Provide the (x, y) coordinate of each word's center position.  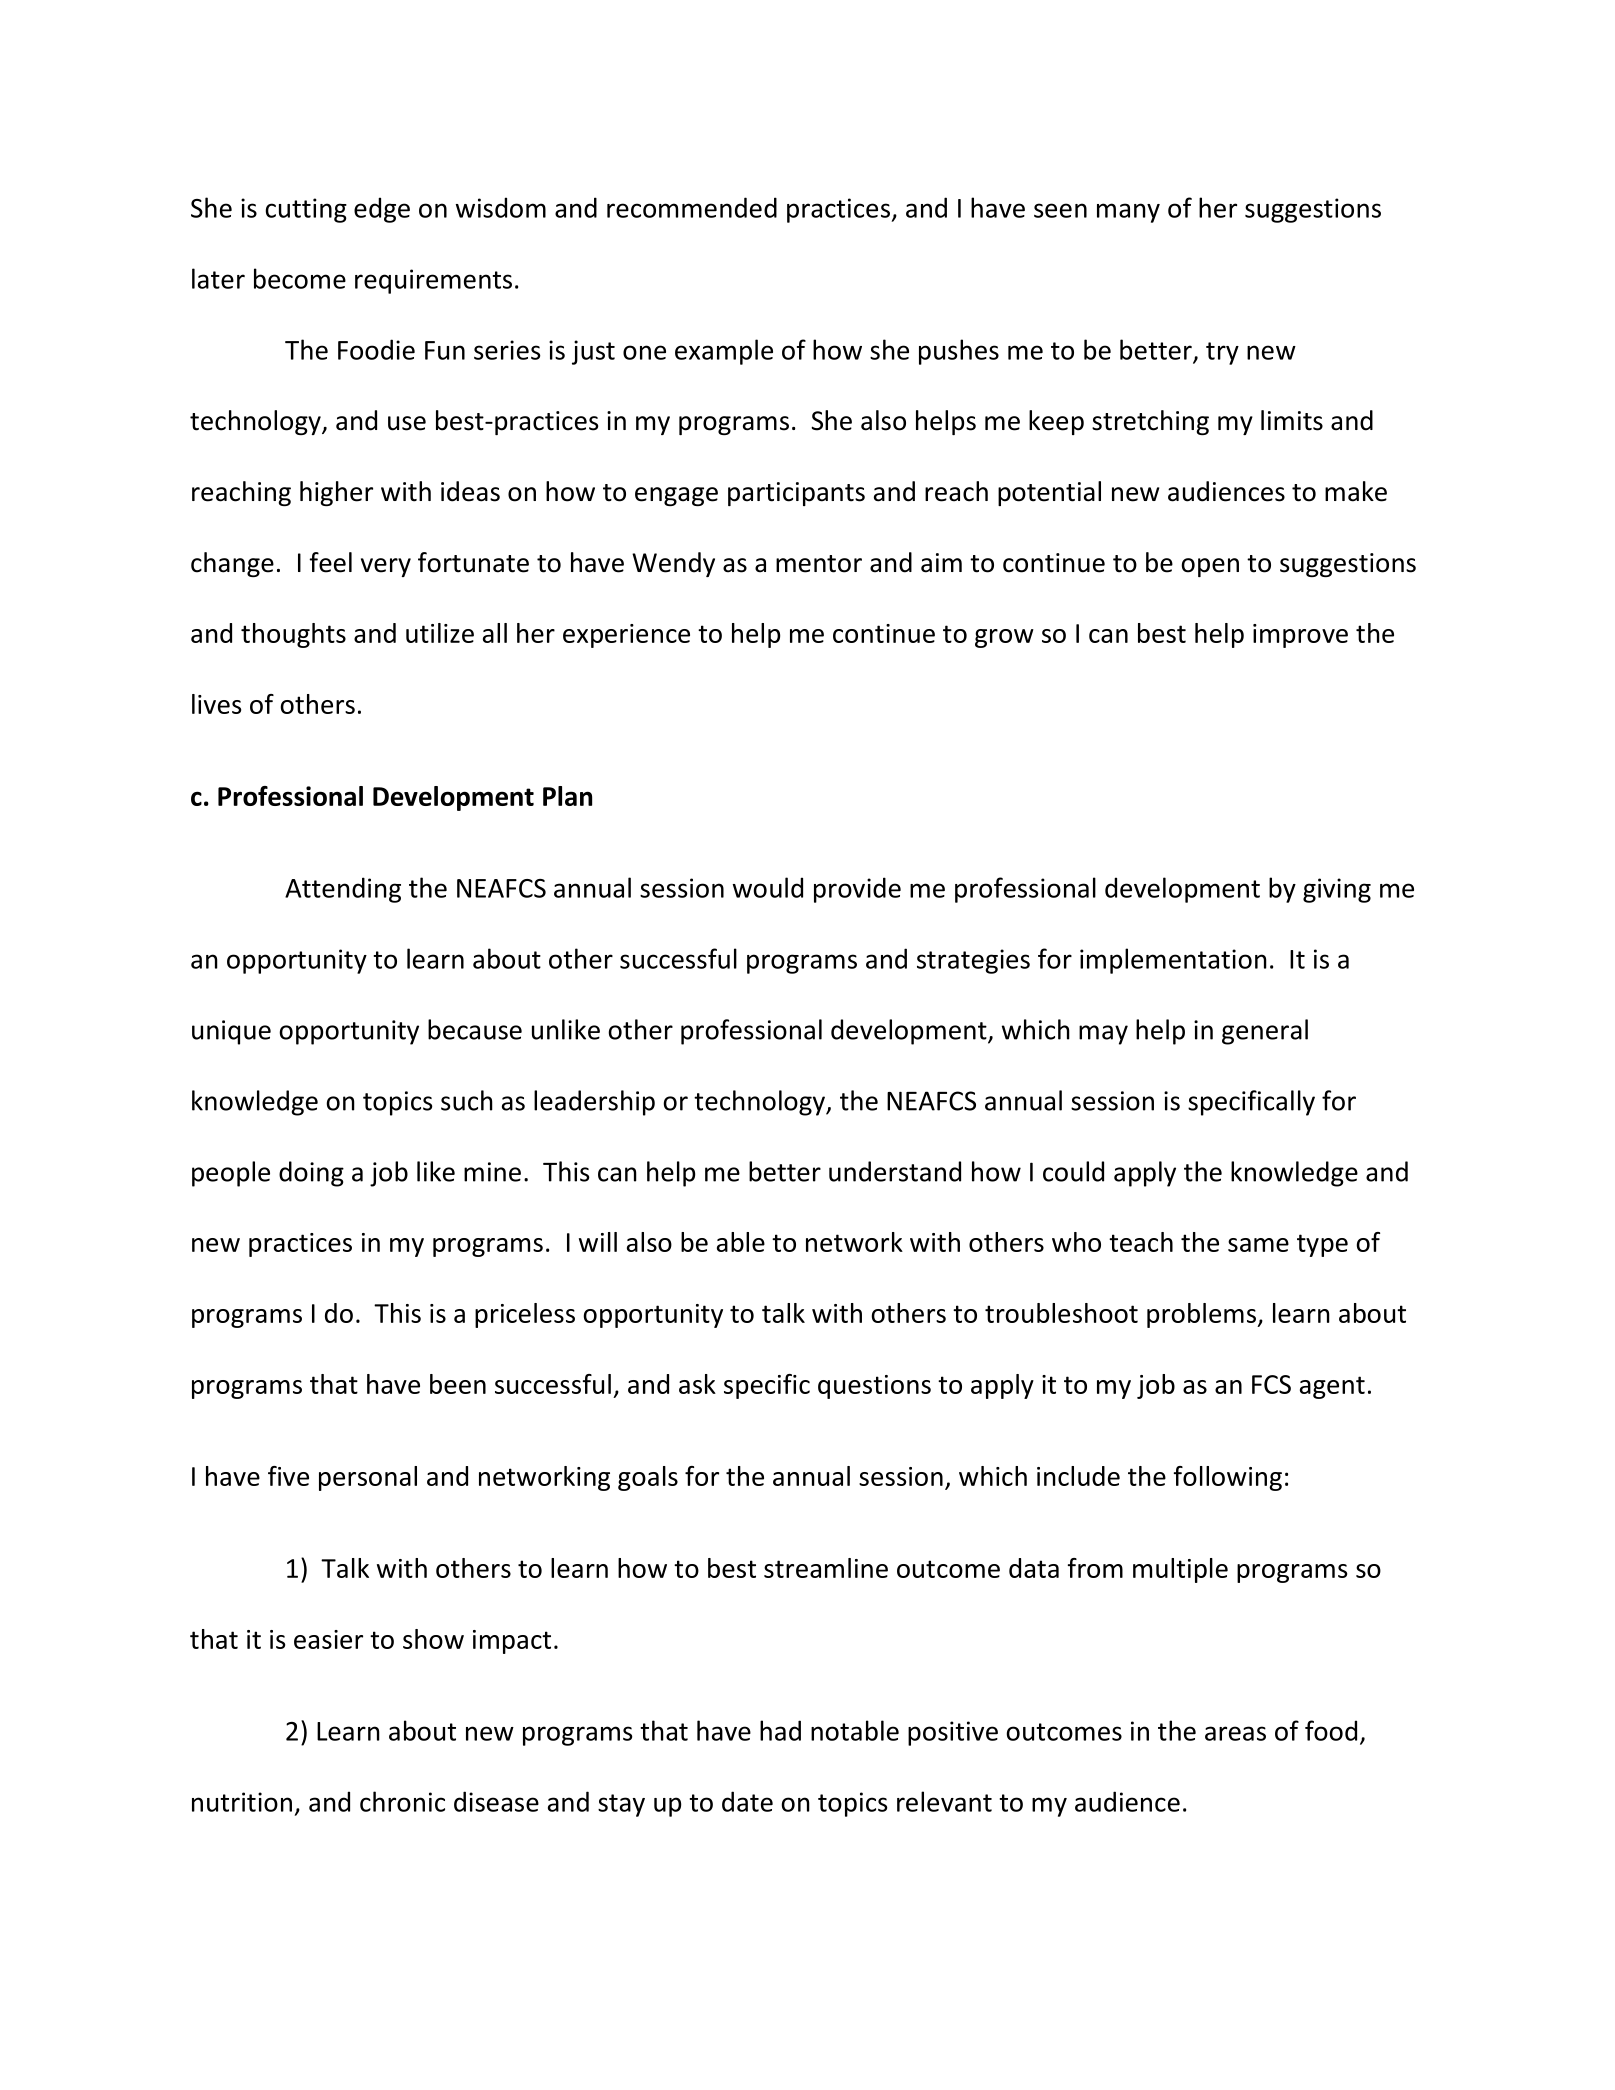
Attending (343, 890)
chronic (402, 1801)
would (768, 887)
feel (330, 562)
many (1128, 213)
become (300, 278)
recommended (692, 207)
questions (874, 1387)
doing (311, 1174)
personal (368, 1478)
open (1210, 567)
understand (895, 1171)
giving (1337, 890)
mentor (819, 564)
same (1258, 1245)
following (1228, 1478)
